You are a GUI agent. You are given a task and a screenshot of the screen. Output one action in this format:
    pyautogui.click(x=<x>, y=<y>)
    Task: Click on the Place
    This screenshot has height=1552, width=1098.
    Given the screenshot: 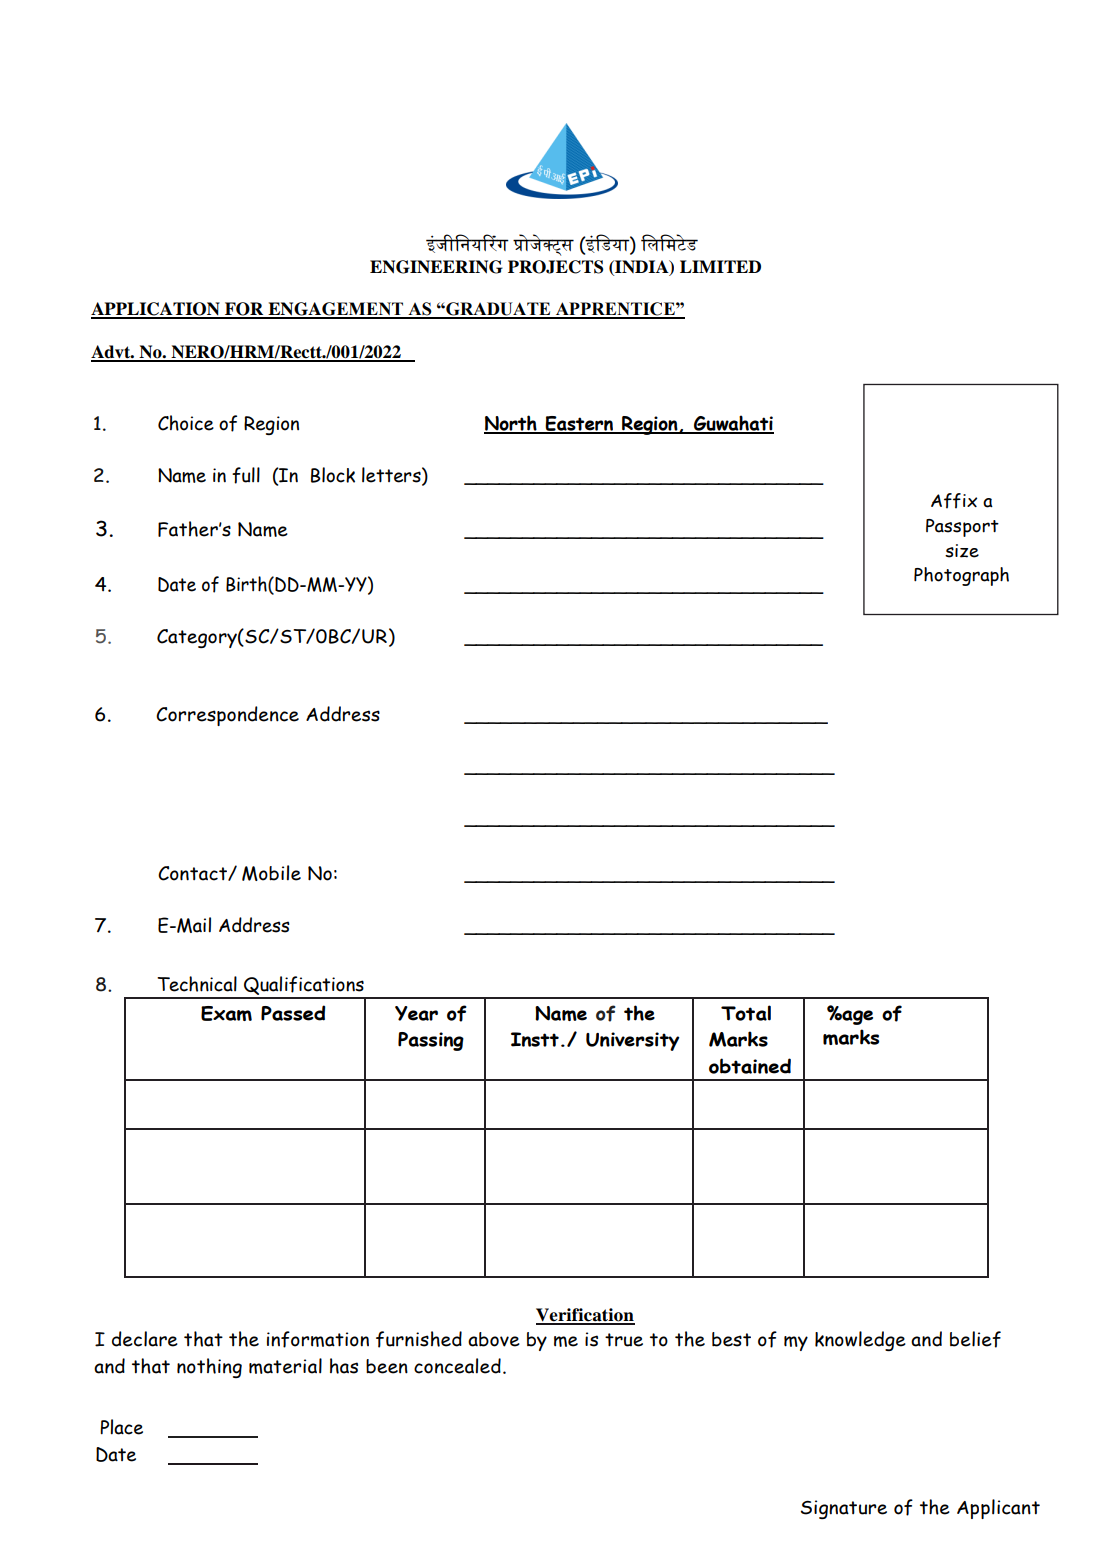 What is the action you would take?
    pyautogui.click(x=121, y=1427)
